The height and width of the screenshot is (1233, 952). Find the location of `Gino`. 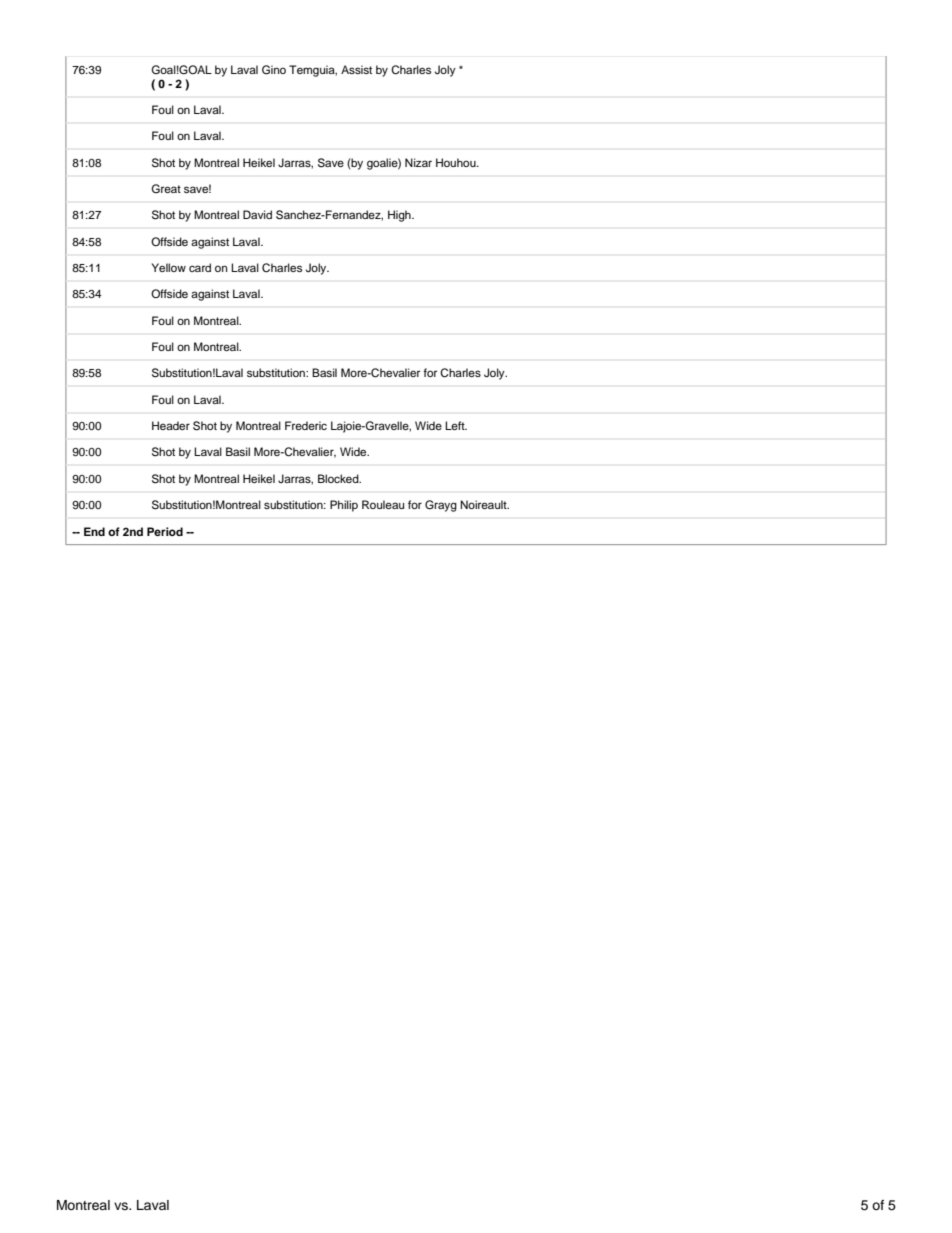

Gino is located at coordinates (274, 70).
